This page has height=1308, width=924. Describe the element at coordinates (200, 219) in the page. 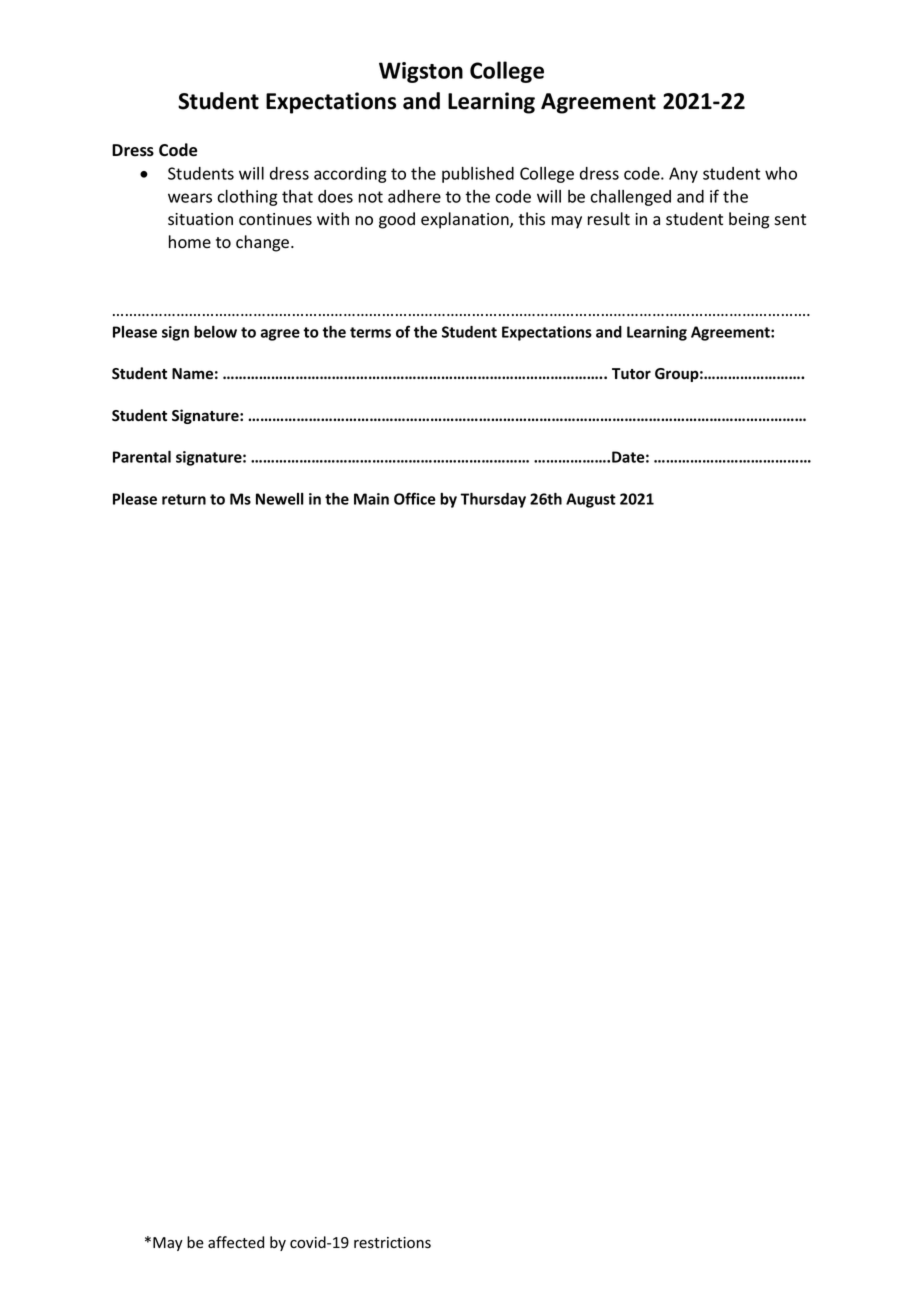

I see `situation` at that location.
